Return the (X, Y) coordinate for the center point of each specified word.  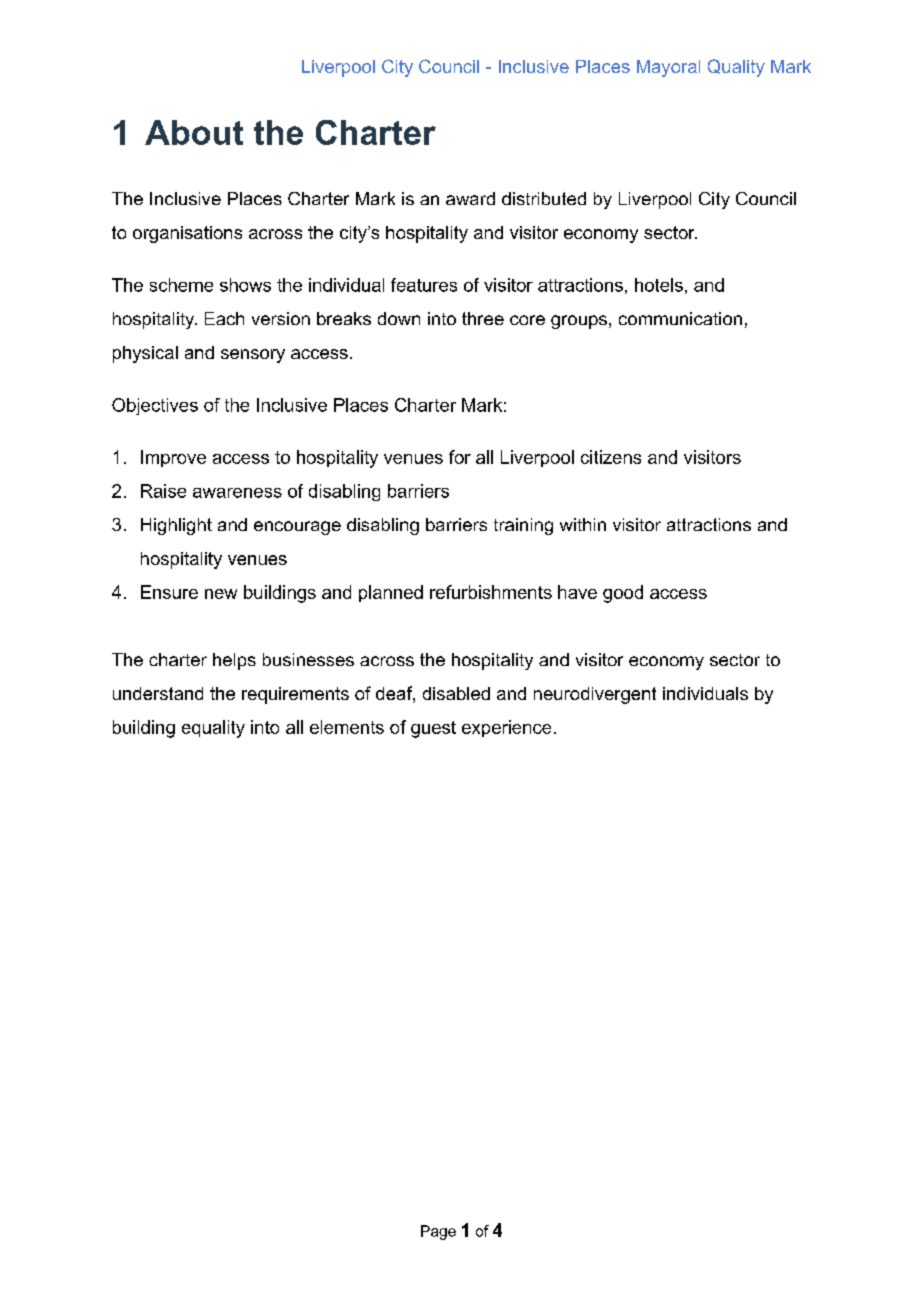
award (470, 198)
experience (506, 728)
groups (579, 322)
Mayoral (668, 68)
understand (158, 693)
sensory (253, 356)
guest (433, 729)
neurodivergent (595, 695)
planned (391, 593)
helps (234, 661)
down (399, 318)
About (194, 132)
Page (438, 1232)
